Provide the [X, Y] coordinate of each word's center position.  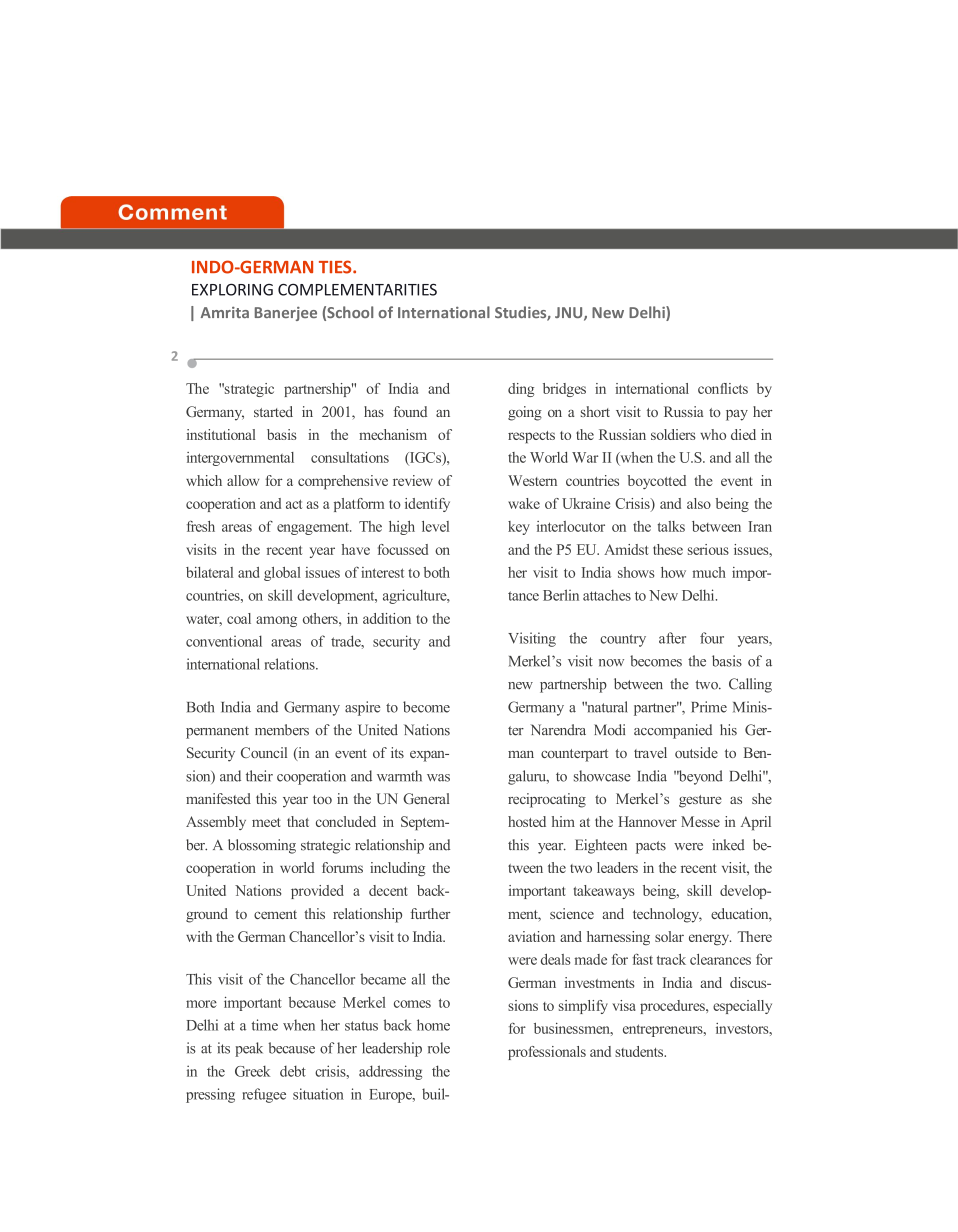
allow [243, 480]
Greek [252, 1071]
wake [524, 503]
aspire [362, 708]
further [430, 913]
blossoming [262, 846]
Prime [709, 707]
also [699, 503]
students [640, 1051]
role [439, 1048]
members [282, 730]
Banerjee [286, 314]
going [525, 413]
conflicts [723, 388]
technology [667, 915]
